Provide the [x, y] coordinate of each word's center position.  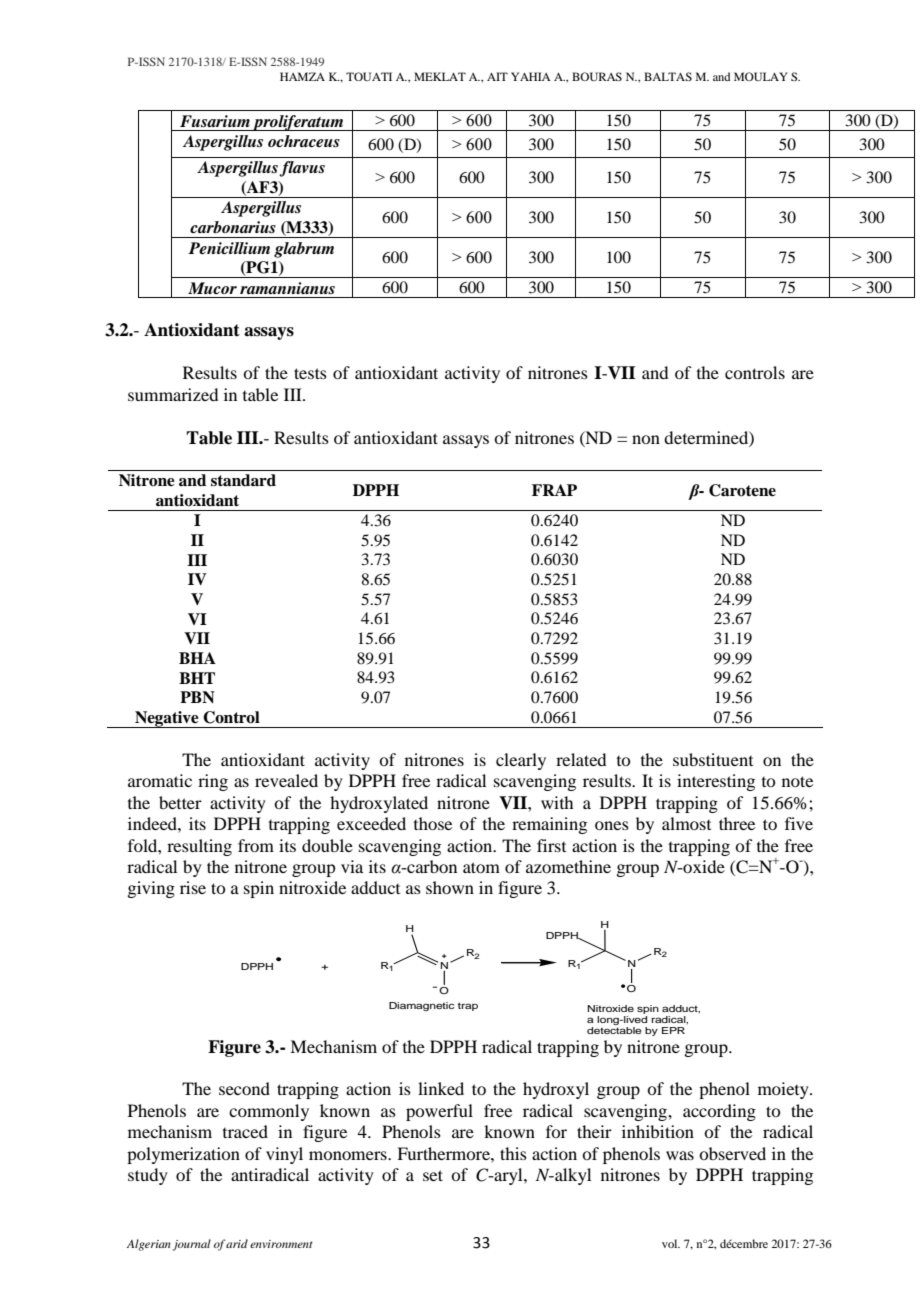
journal [192, 1245]
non [646, 439]
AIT [497, 76]
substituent [713, 759]
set [433, 1175]
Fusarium [215, 121]
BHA [197, 658]
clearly [521, 761]
